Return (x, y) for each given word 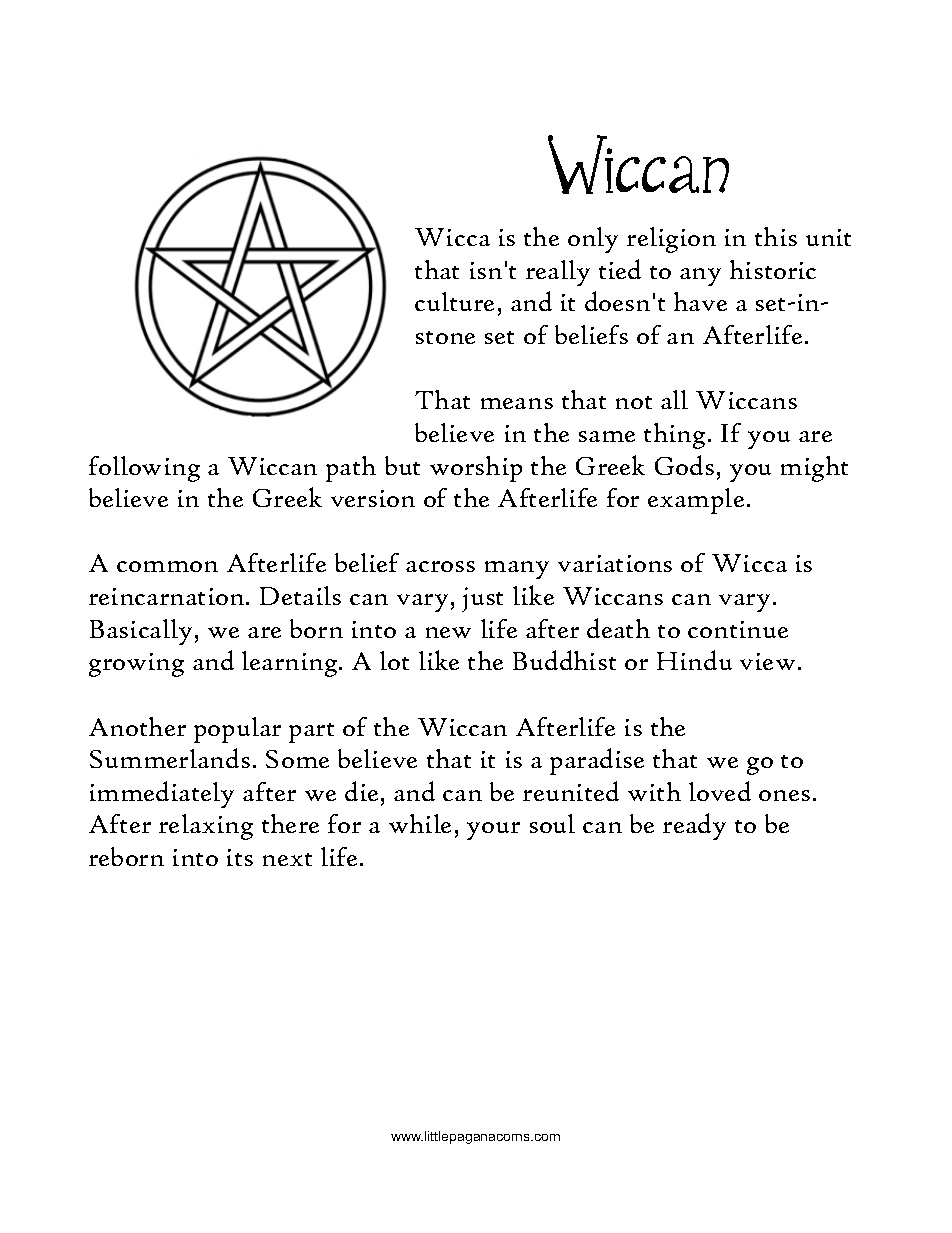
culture (454, 301)
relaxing (206, 827)
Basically (141, 632)
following (144, 469)
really (558, 273)
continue (738, 629)
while (420, 823)
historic (773, 269)
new (448, 632)
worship (476, 469)
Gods (684, 465)
